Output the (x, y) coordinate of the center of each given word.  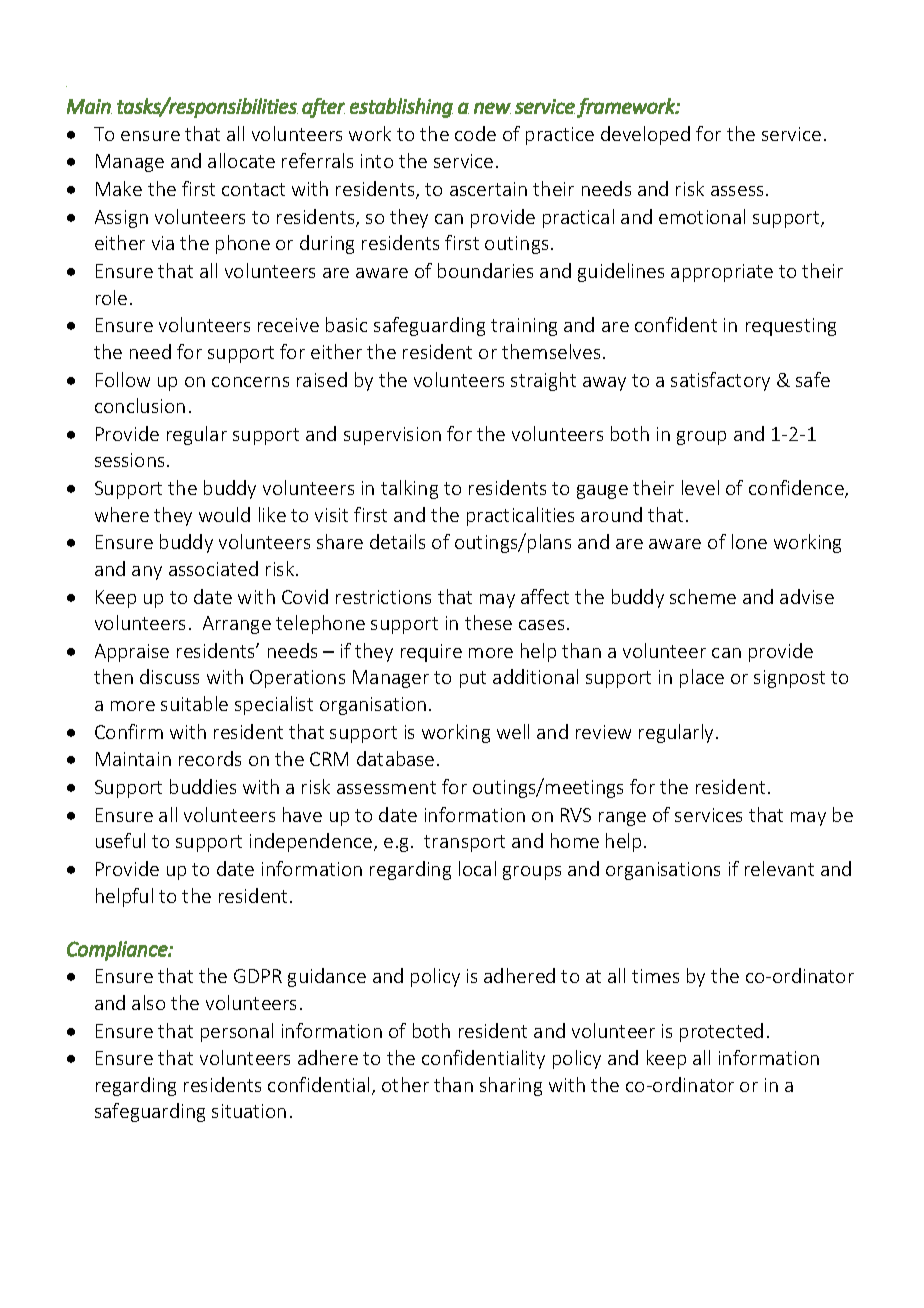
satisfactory (720, 381)
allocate (241, 160)
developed (645, 135)
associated (213, 568)
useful (120, 840)
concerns (250, 382)
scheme (703, 596)
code (475, 133)
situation (249, 1111)
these (488, 622)
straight (543, 381)
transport (464, 843)
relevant (779, 868)
